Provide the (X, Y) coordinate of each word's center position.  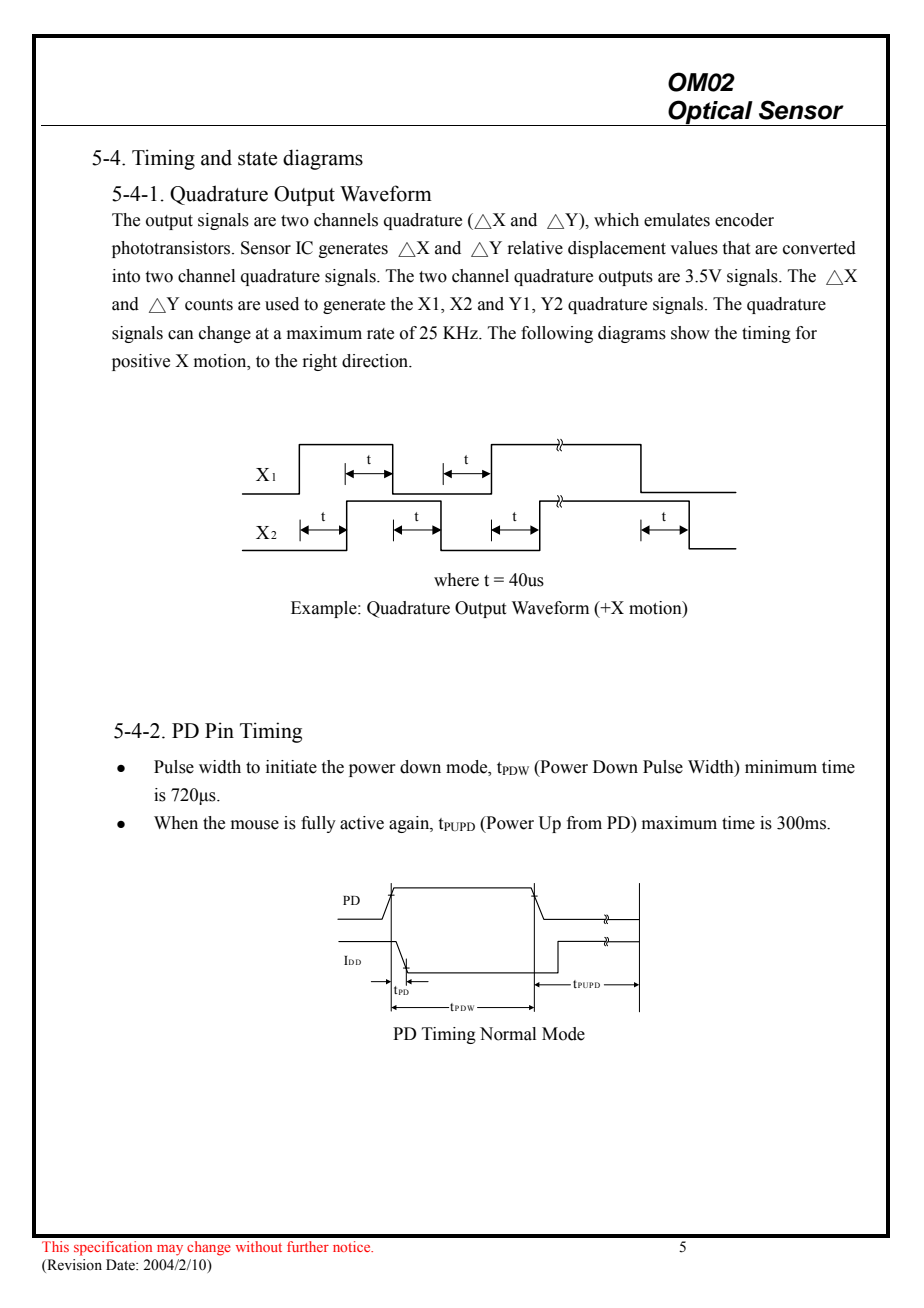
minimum (781, 767)
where (456, 580)
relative (535, 248)
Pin (219, 730)
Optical (710, 113)
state (257, 159)
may (170, 1250)
